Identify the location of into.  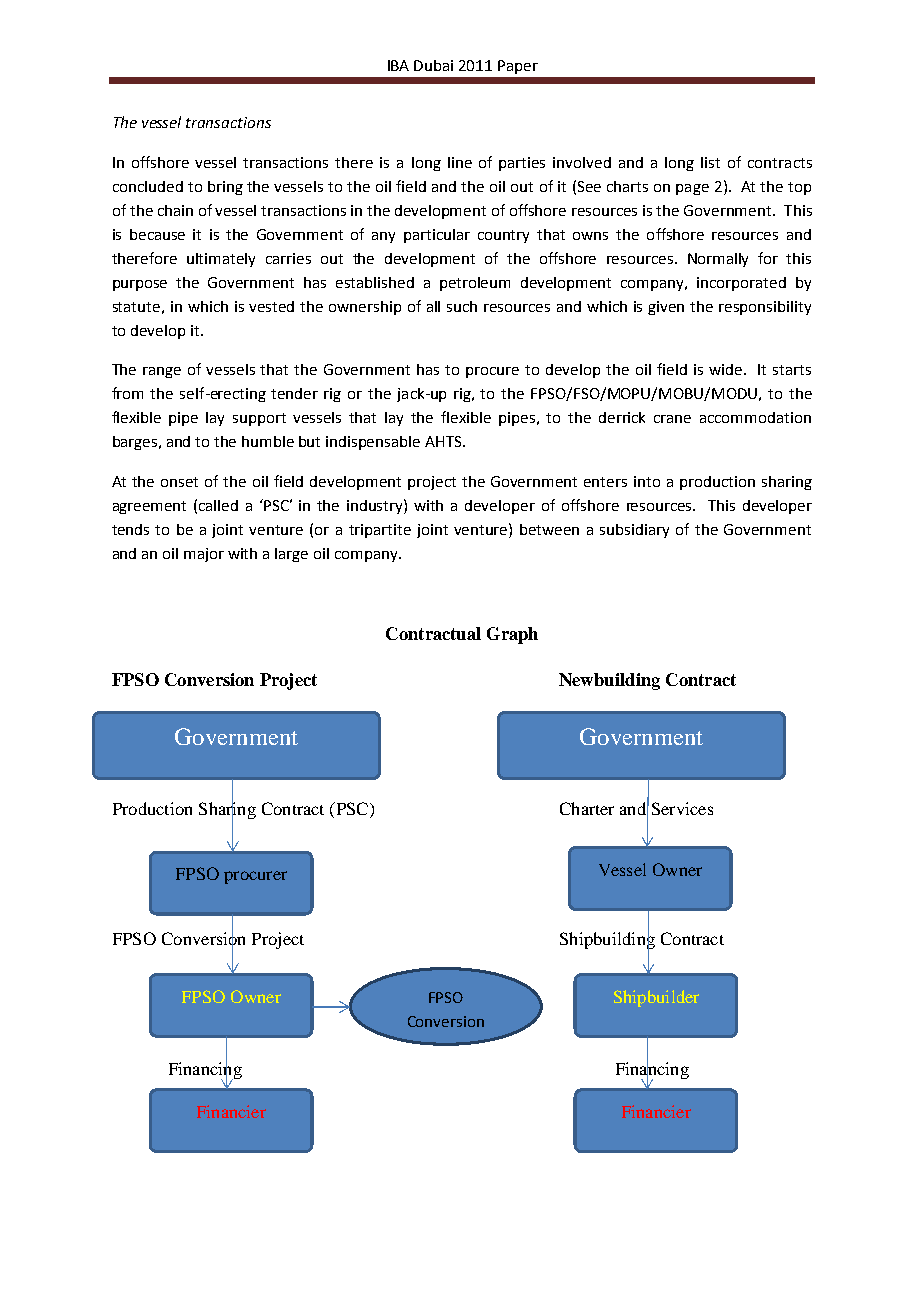
(647, 481).
